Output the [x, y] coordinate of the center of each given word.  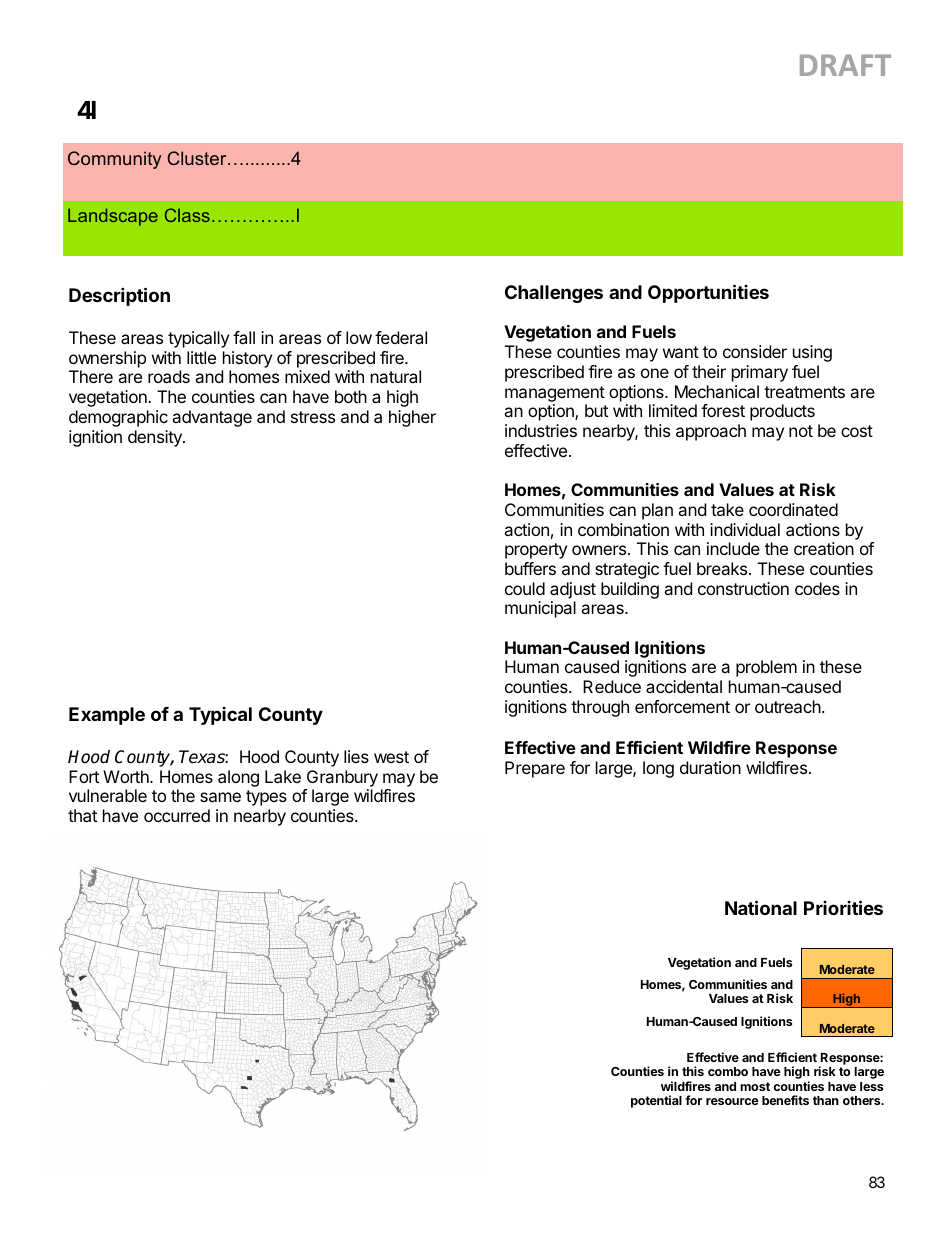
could [525, 588]
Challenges [554, 294]
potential [656, 1101]
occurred [177, 815]
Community [114, 160]
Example [107, 716]
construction [743, 588]
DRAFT [845, 65]
